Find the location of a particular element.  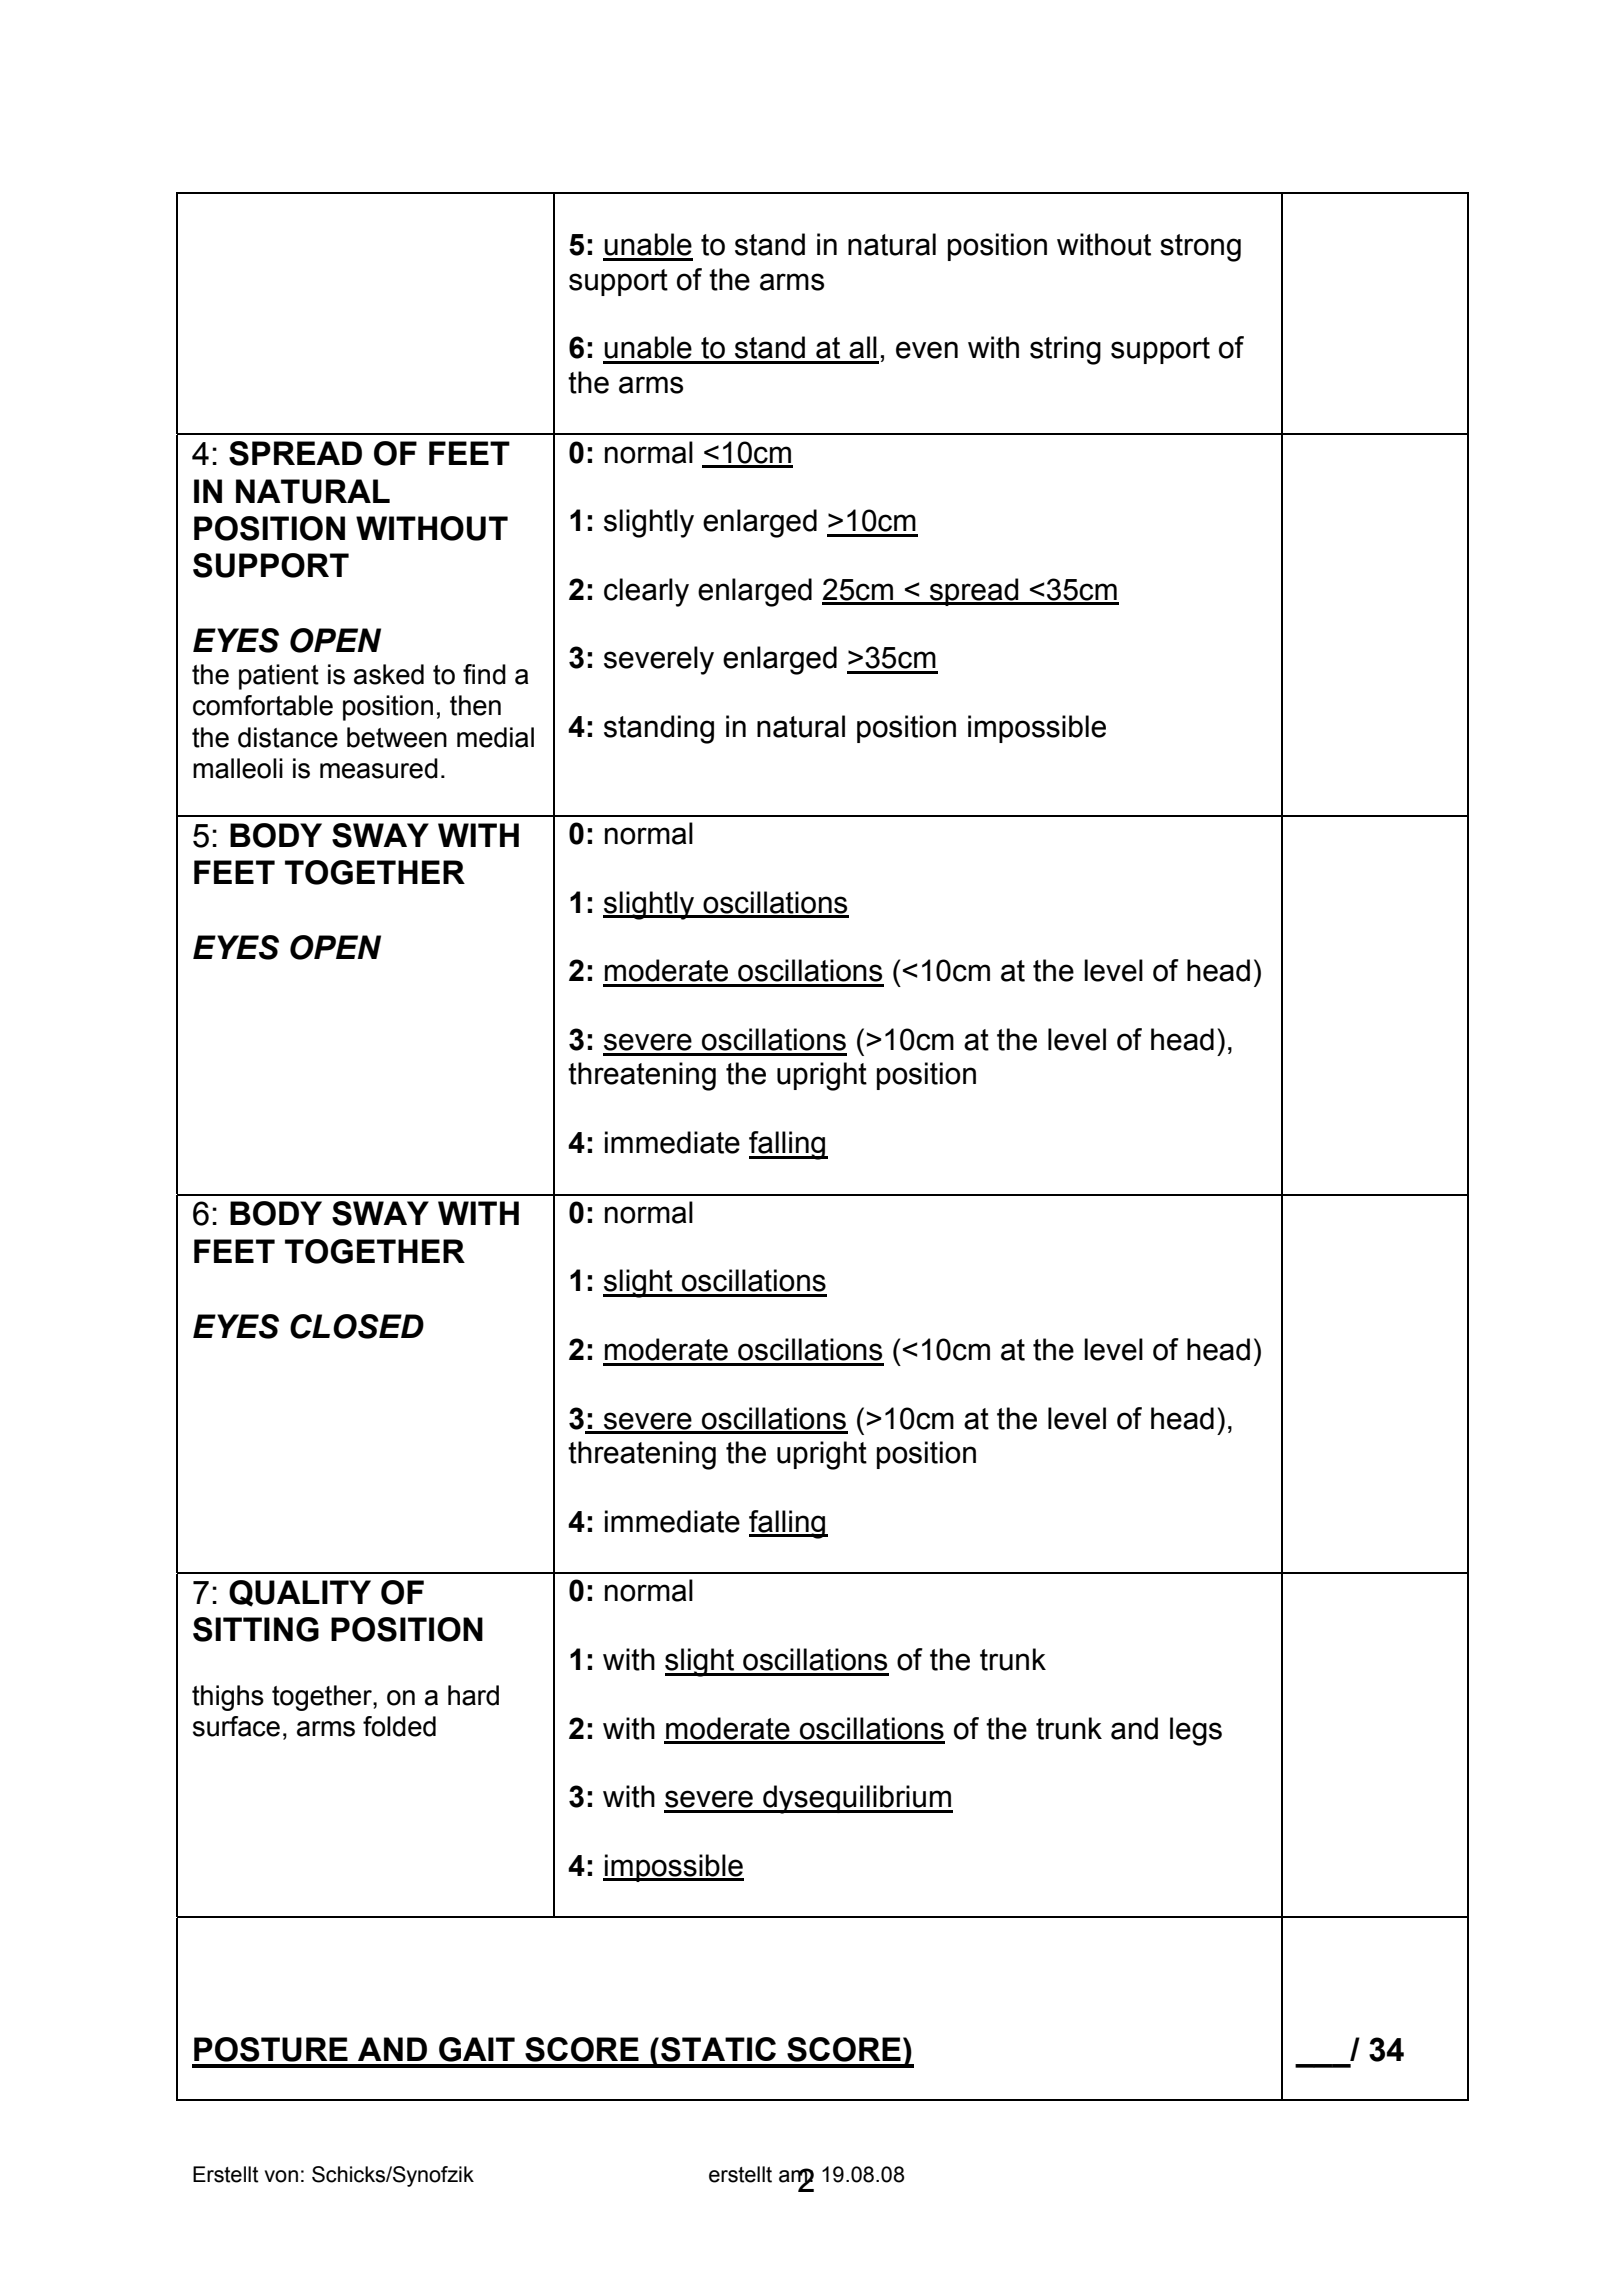

measured is located at coordinates (379, 768).
